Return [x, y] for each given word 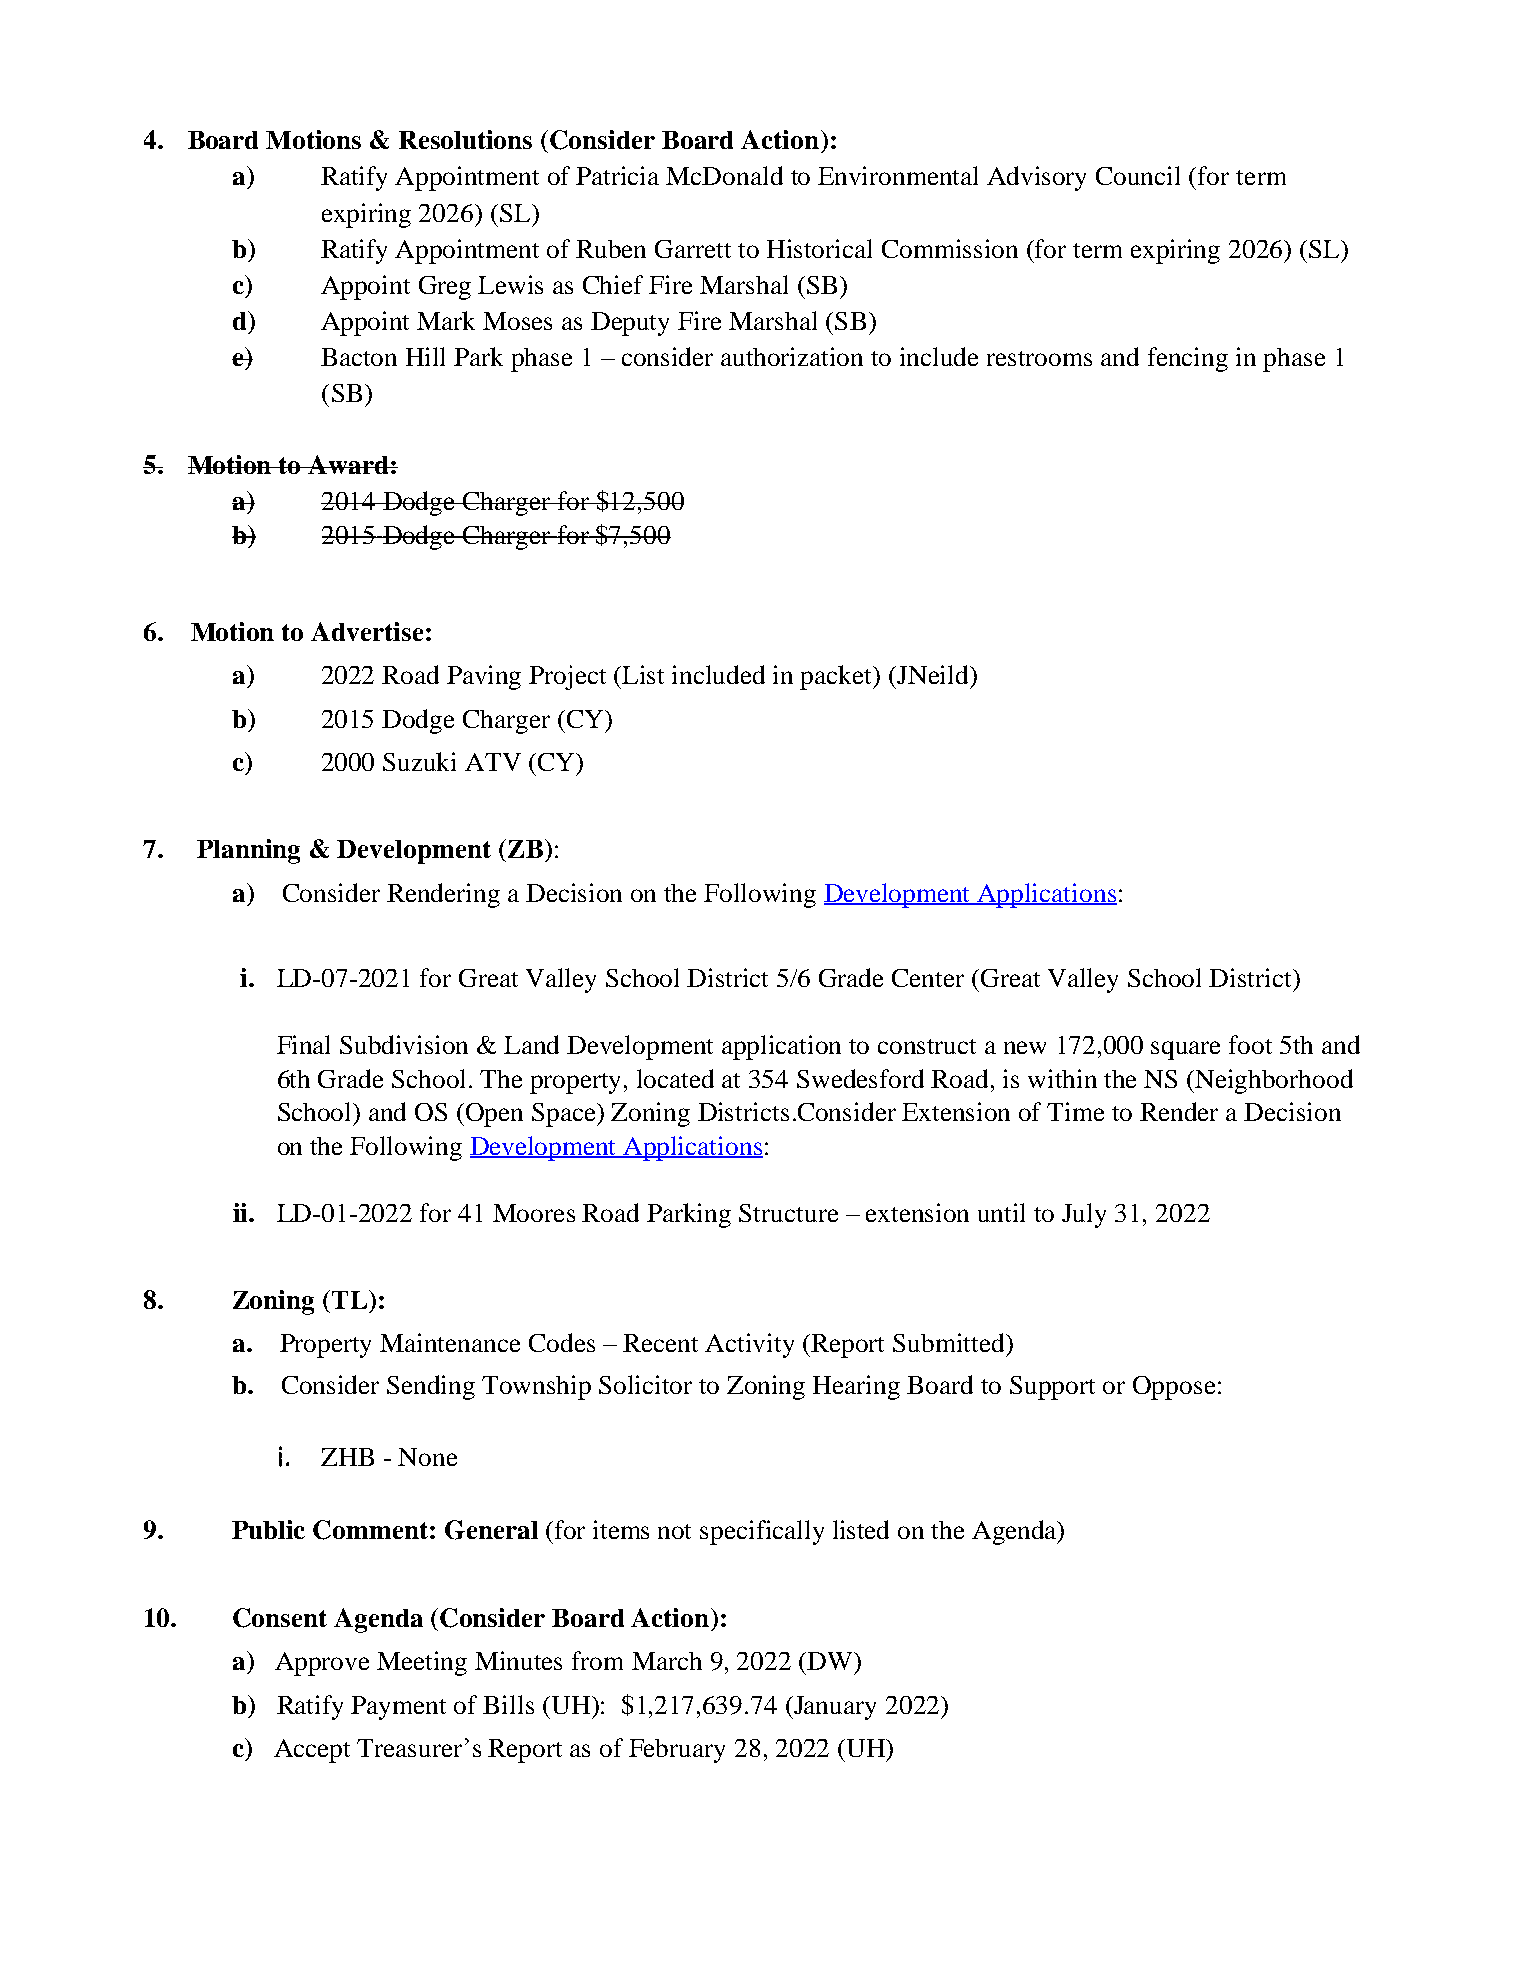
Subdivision [404, 1044]
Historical [819, 248]
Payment [398, 1708]
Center [928, 978]
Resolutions [465, 139]
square [1185, 1050]
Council [1138, 175]
